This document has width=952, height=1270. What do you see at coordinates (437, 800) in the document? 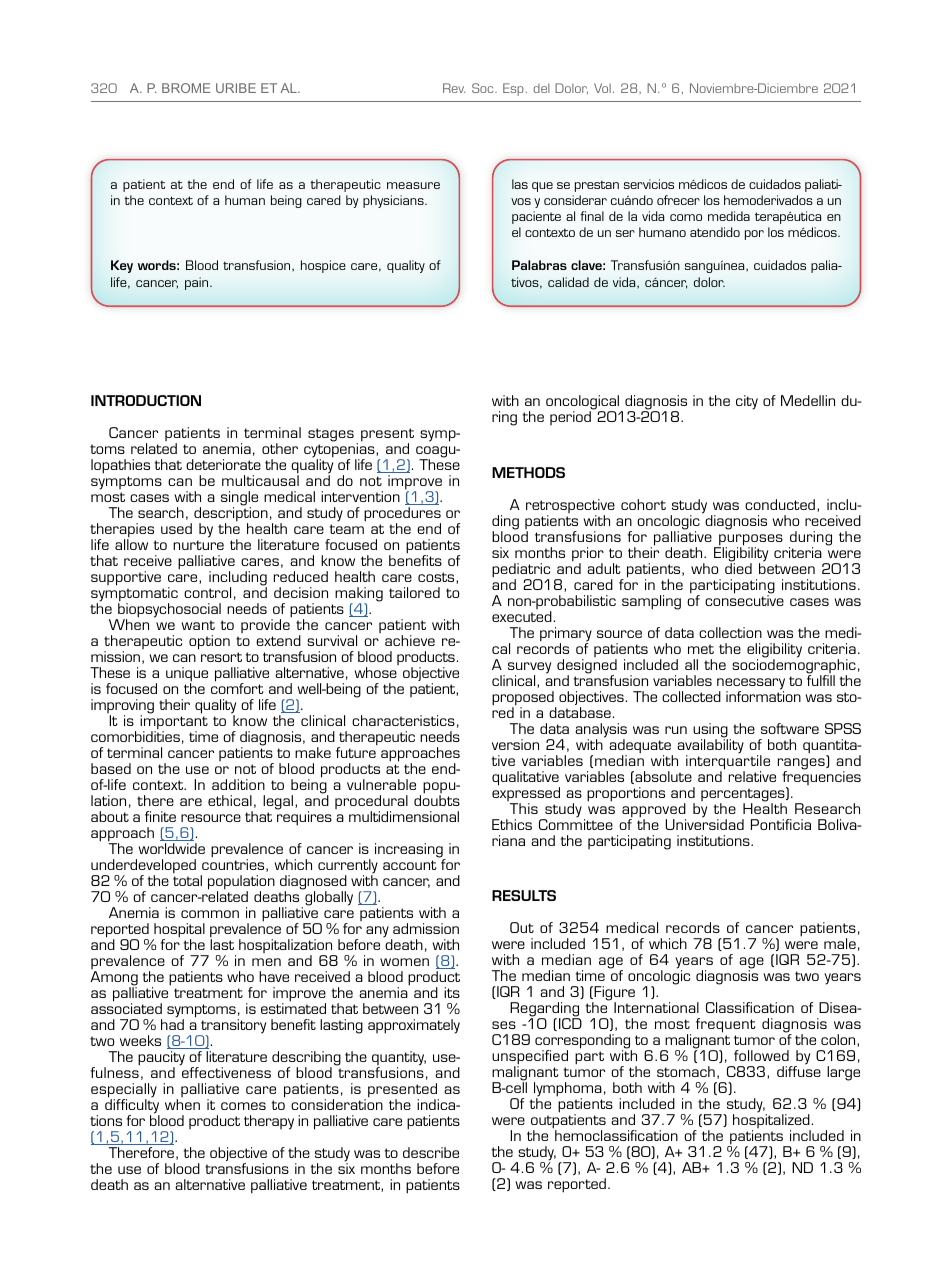
I see `doubts` at bounding box center [437, 800].
